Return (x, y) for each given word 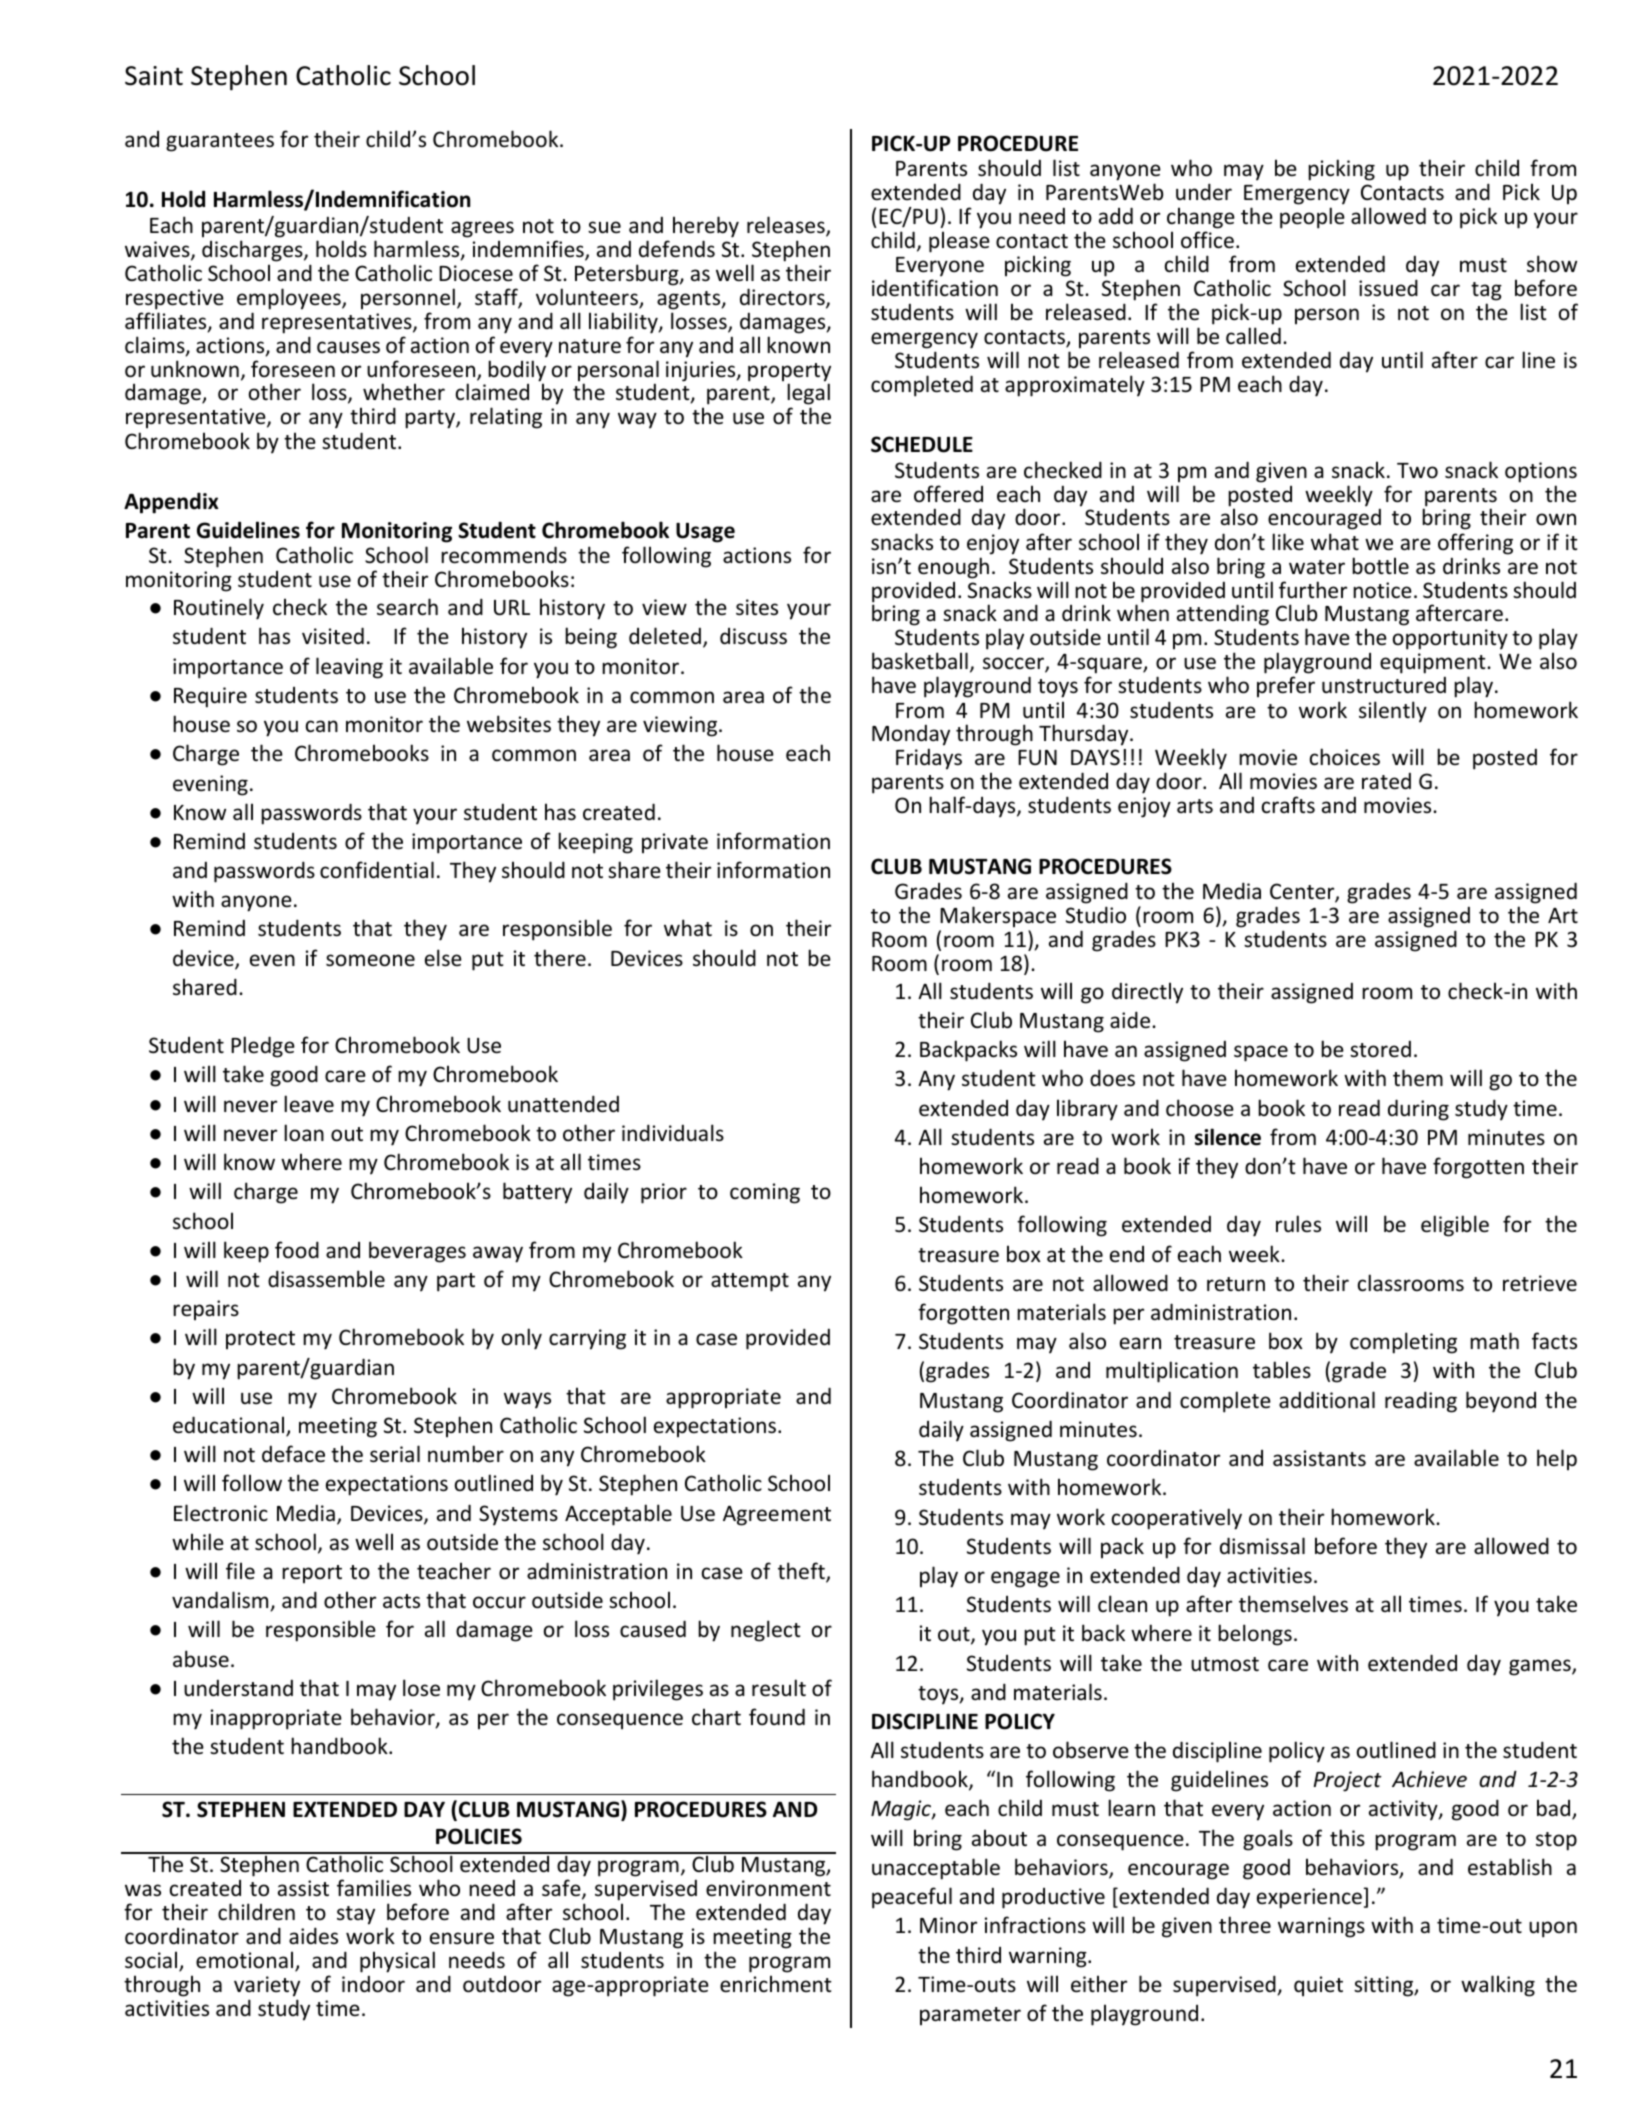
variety (267, 1986)
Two (1417, 470)
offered (948, 494)
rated (1386, 781)
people (1312, 218)
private (675, 843)
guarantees (220, 142)
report (312, 1574)
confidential (377, 870)
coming (765, 1193)
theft (802, 1572)
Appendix (171, 503)
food (297, 1249)
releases (787, 226)
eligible (1455, 1226)
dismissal (1262, 1546)
